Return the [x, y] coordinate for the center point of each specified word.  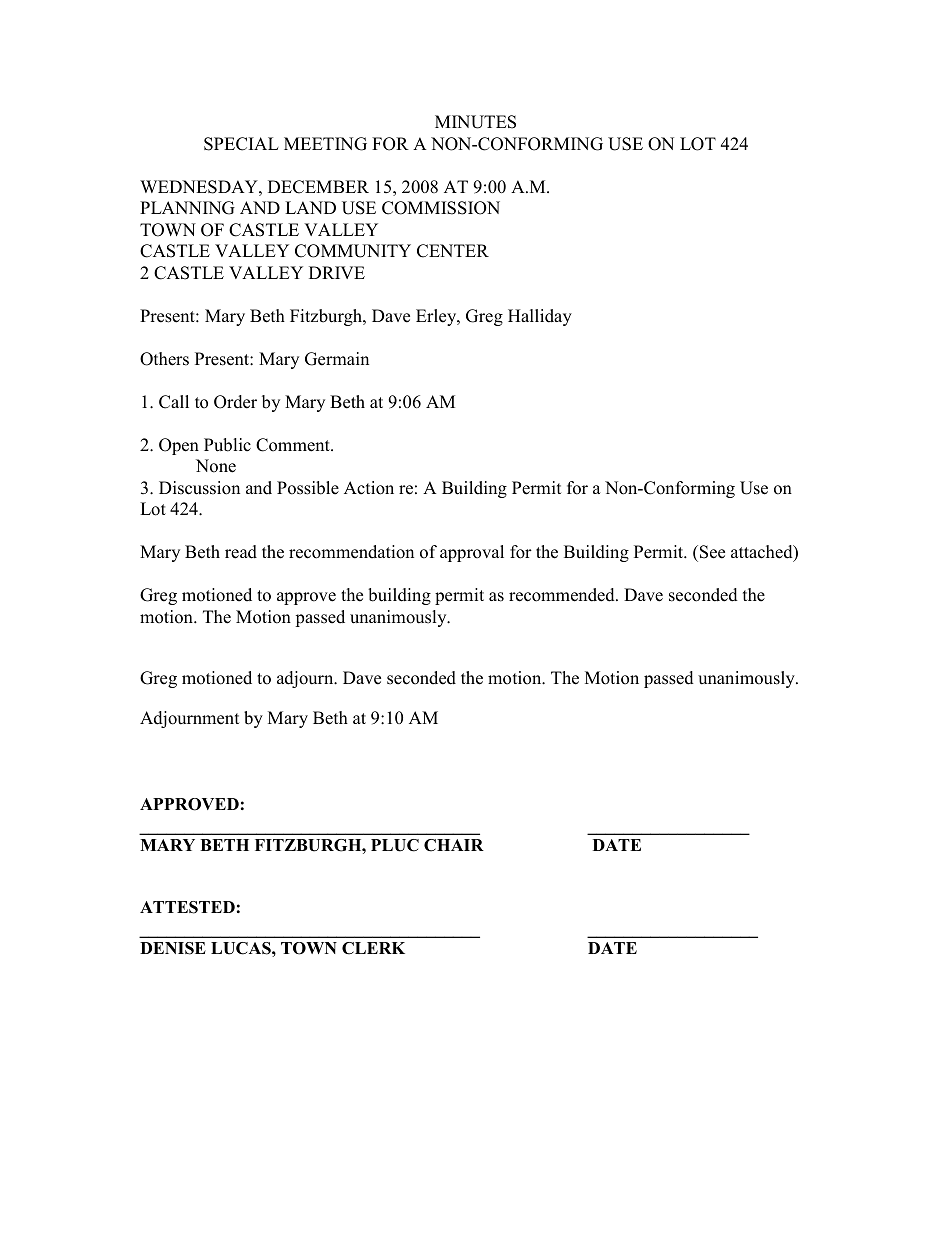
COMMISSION [441, 208]
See [712, 552]
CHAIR [454, 845]
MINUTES [475, 122]
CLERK [373, 948]
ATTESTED [187, 907]
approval [472, 553]
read [241, 552]
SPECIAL [241, 144]
